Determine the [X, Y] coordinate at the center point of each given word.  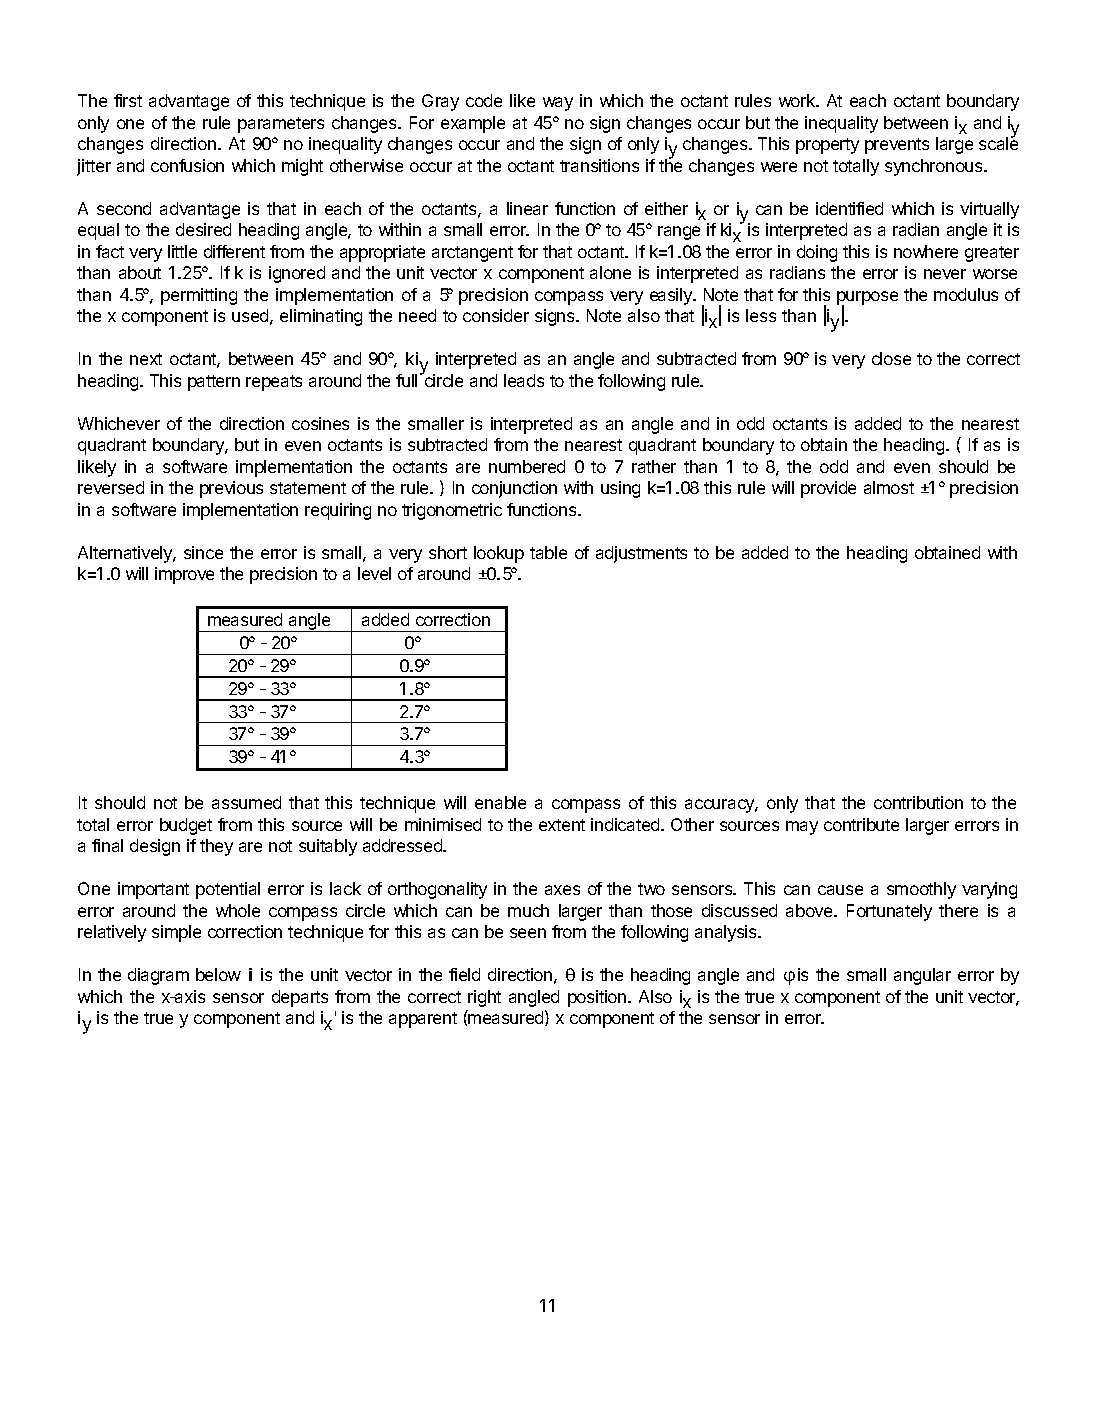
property [827, 146]
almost [889, 487]
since [203, 552]
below [218, 974]
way [558, 104]
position [598, 998]
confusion [187, 165]
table [548, 552]
